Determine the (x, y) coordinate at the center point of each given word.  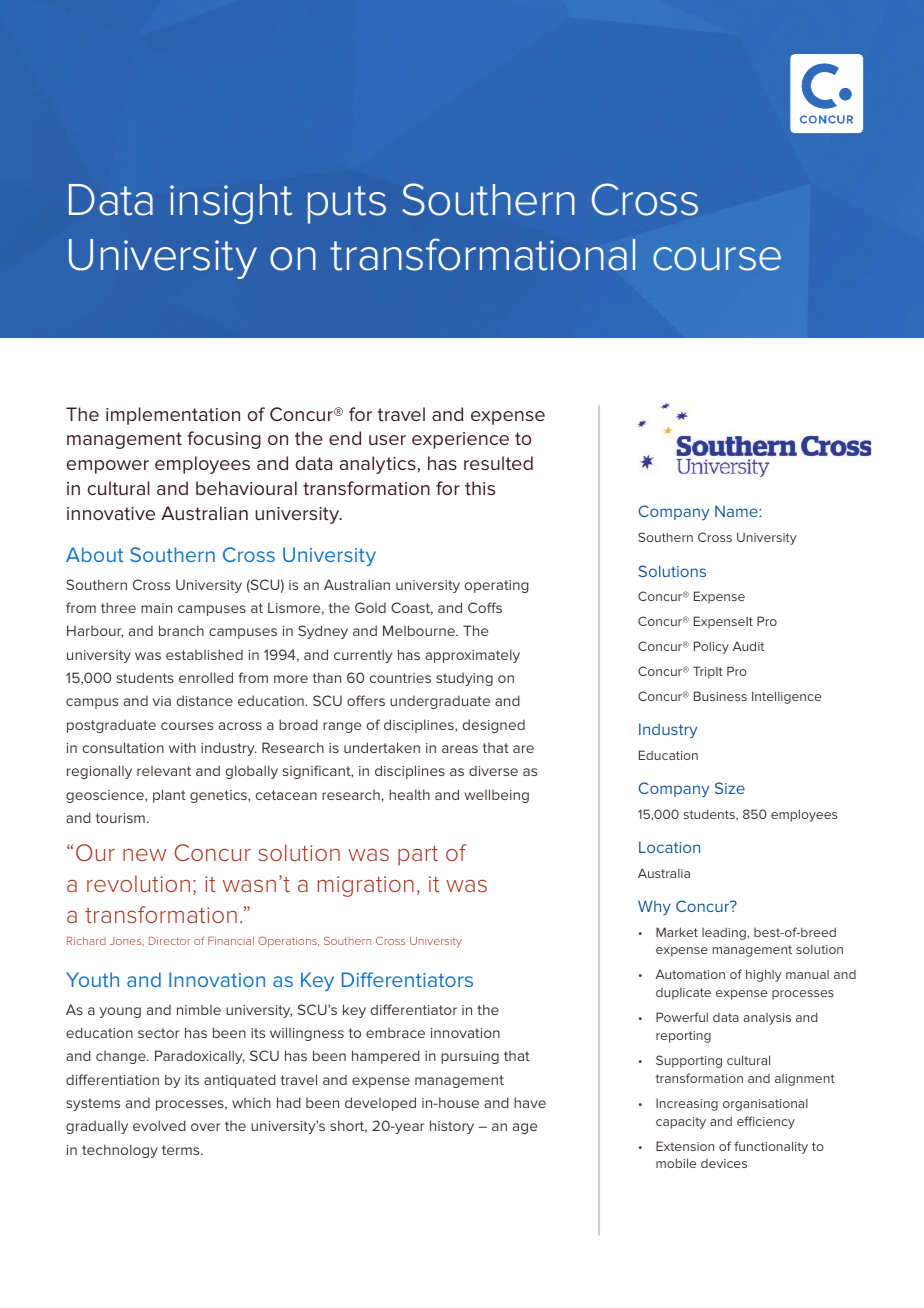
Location (669, 847)
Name (737, 511)
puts (347, 205)
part (418, 856)
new (144, 855)
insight (231, 204)
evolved (159, 1125)
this (480, 488)
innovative (111, 513)
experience (460, 440)
